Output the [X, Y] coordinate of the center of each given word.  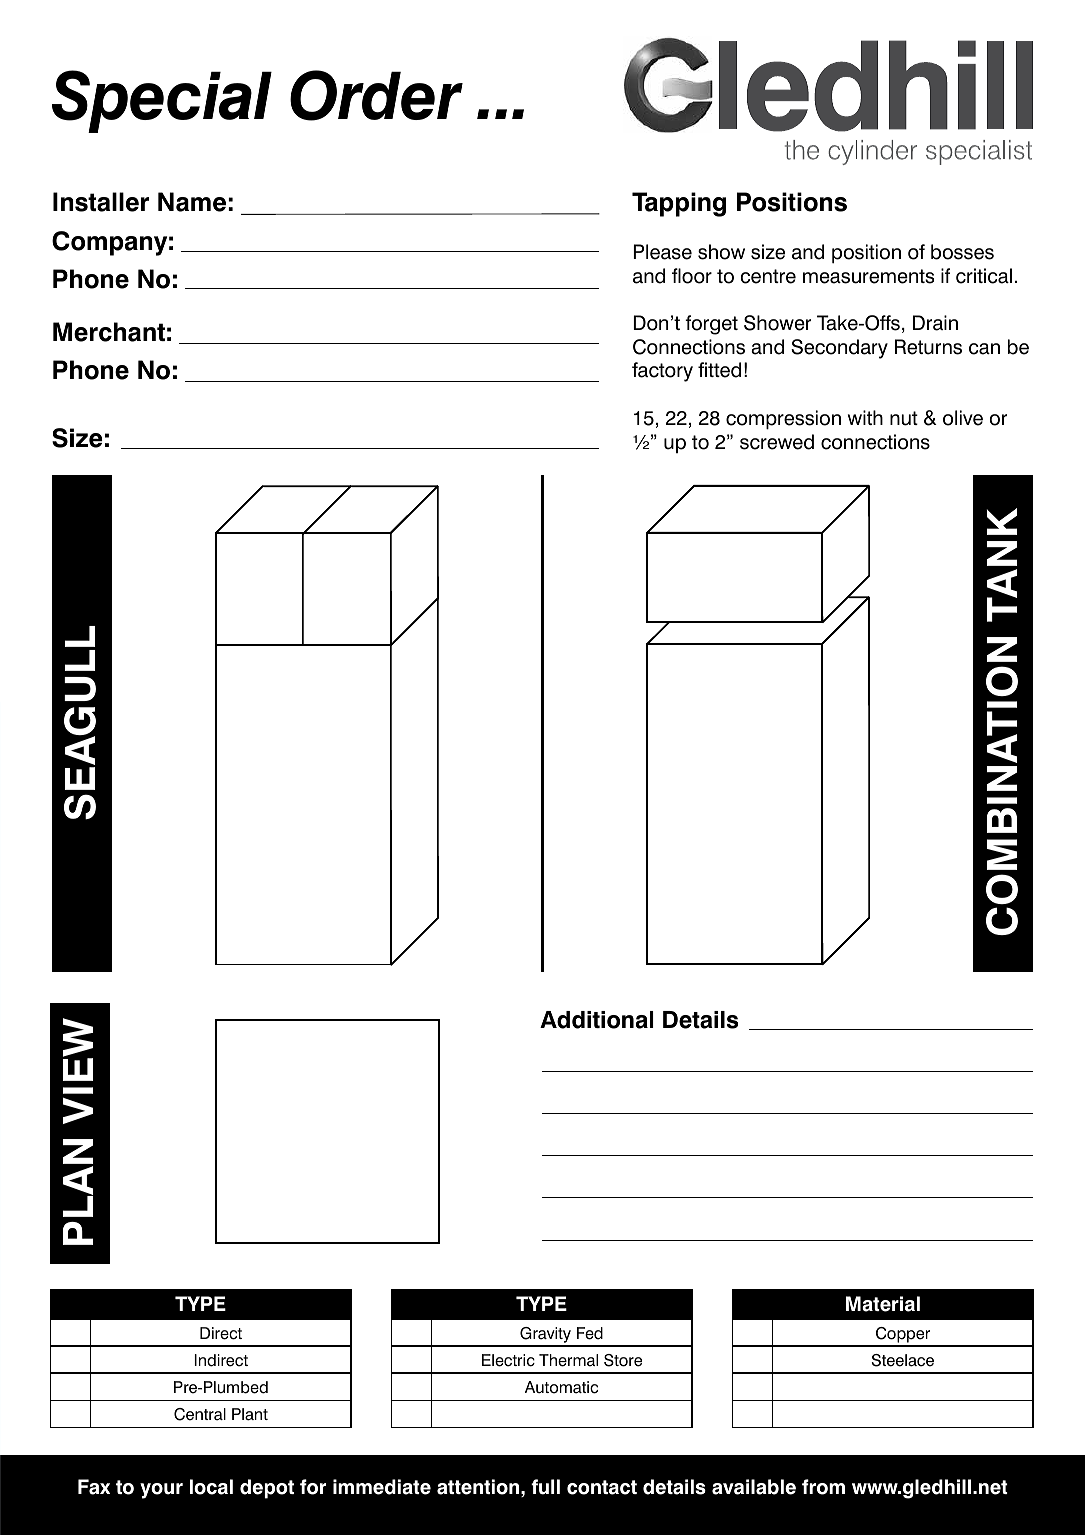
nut [904, 418]
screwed [777, 442]
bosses [962, 252]
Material [883, 1304]
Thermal [568, 1360]
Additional [597, 1020]
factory [662, 372]
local [211, 1487]
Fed [590, 1333]
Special [162, 101]
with [865, 417]
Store [623, 1360]
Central [200, 1414]
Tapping [679, 204]
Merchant [109, 332]
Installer [101, 202]
